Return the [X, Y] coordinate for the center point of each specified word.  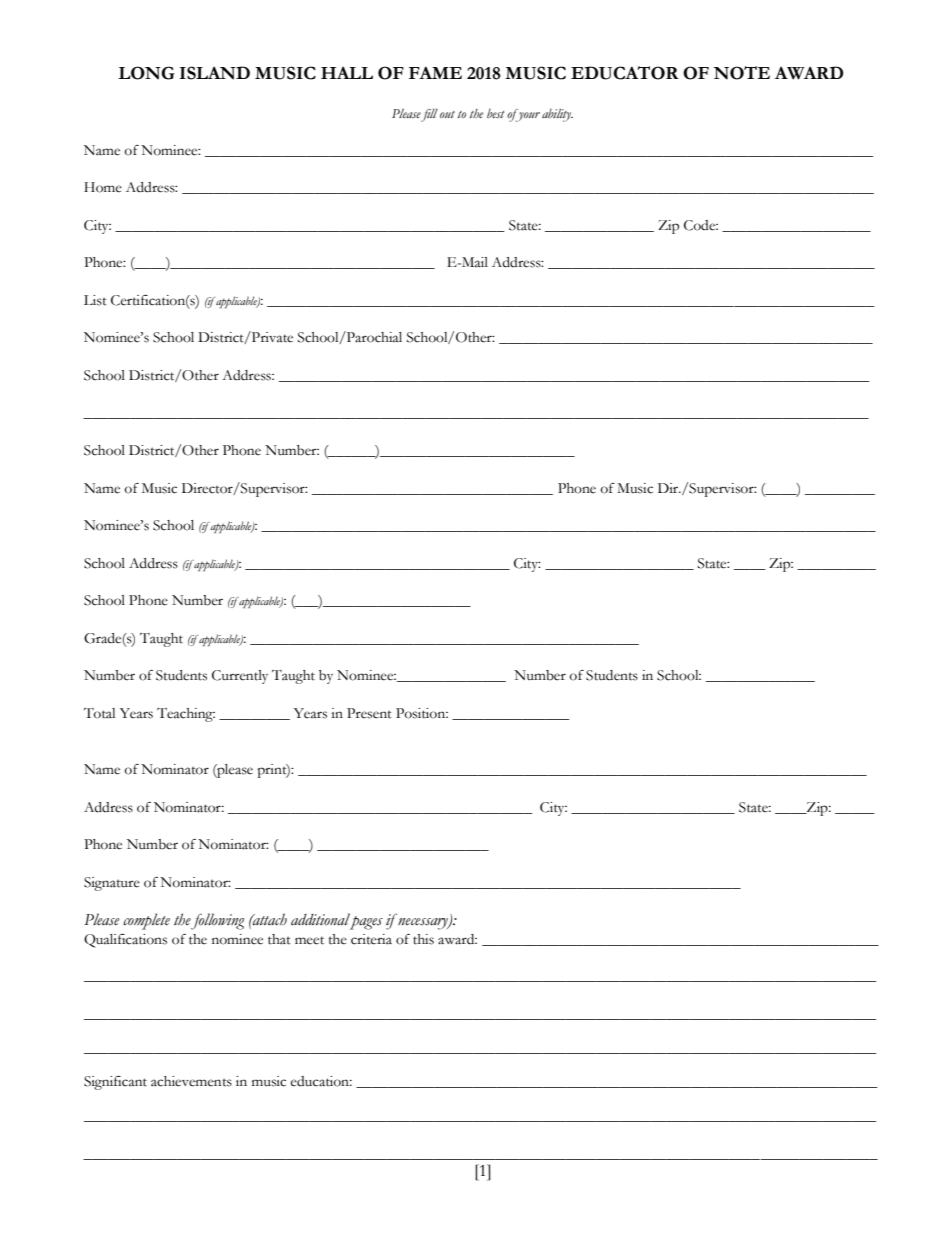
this [423, 939]
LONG [146, 73]
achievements [191, 1081]
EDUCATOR [625, 73]
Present [369, 713]
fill [429, 115]
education [321, 1081]
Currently [240, 677]
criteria [371, 939]
